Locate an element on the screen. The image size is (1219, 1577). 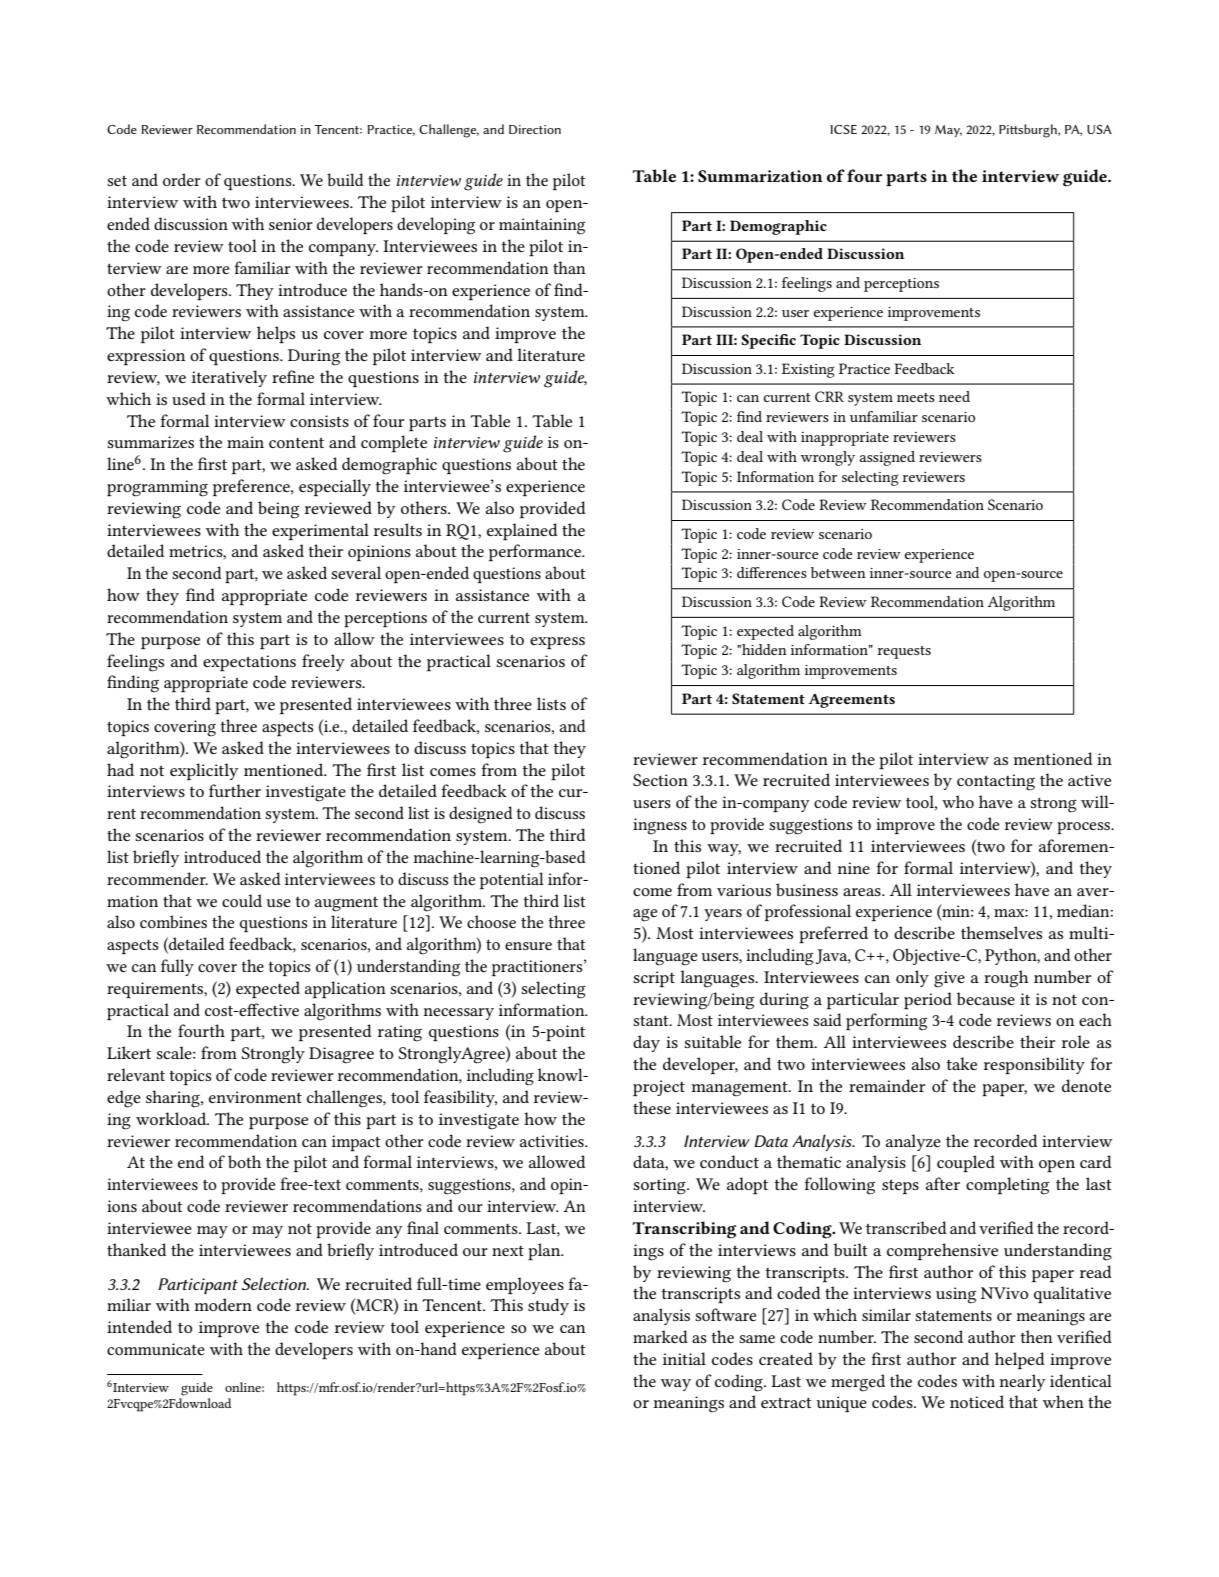
Direction is located at coordinates (535, 129).
